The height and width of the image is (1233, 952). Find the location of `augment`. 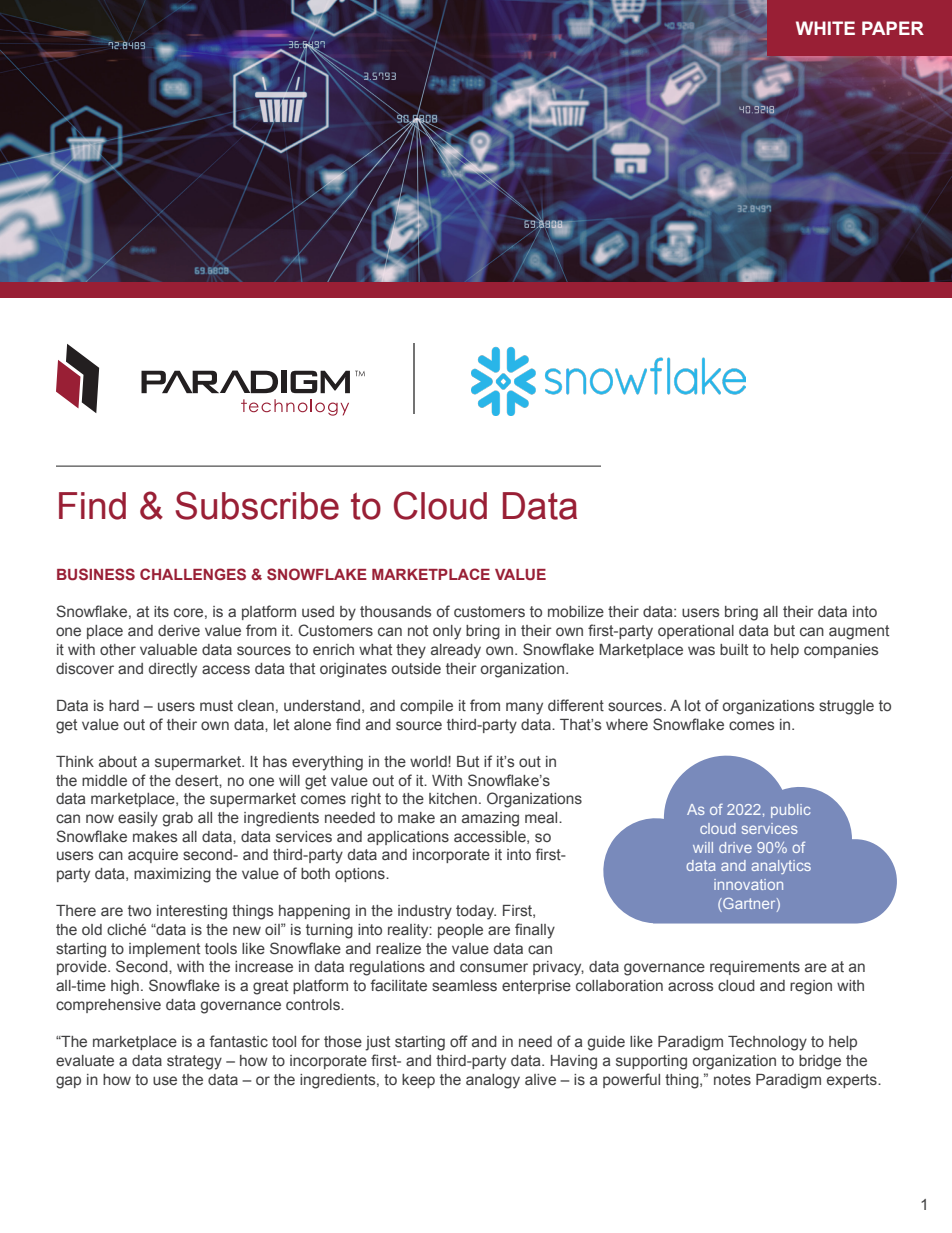

augment is located at coordinates (859, 632).
